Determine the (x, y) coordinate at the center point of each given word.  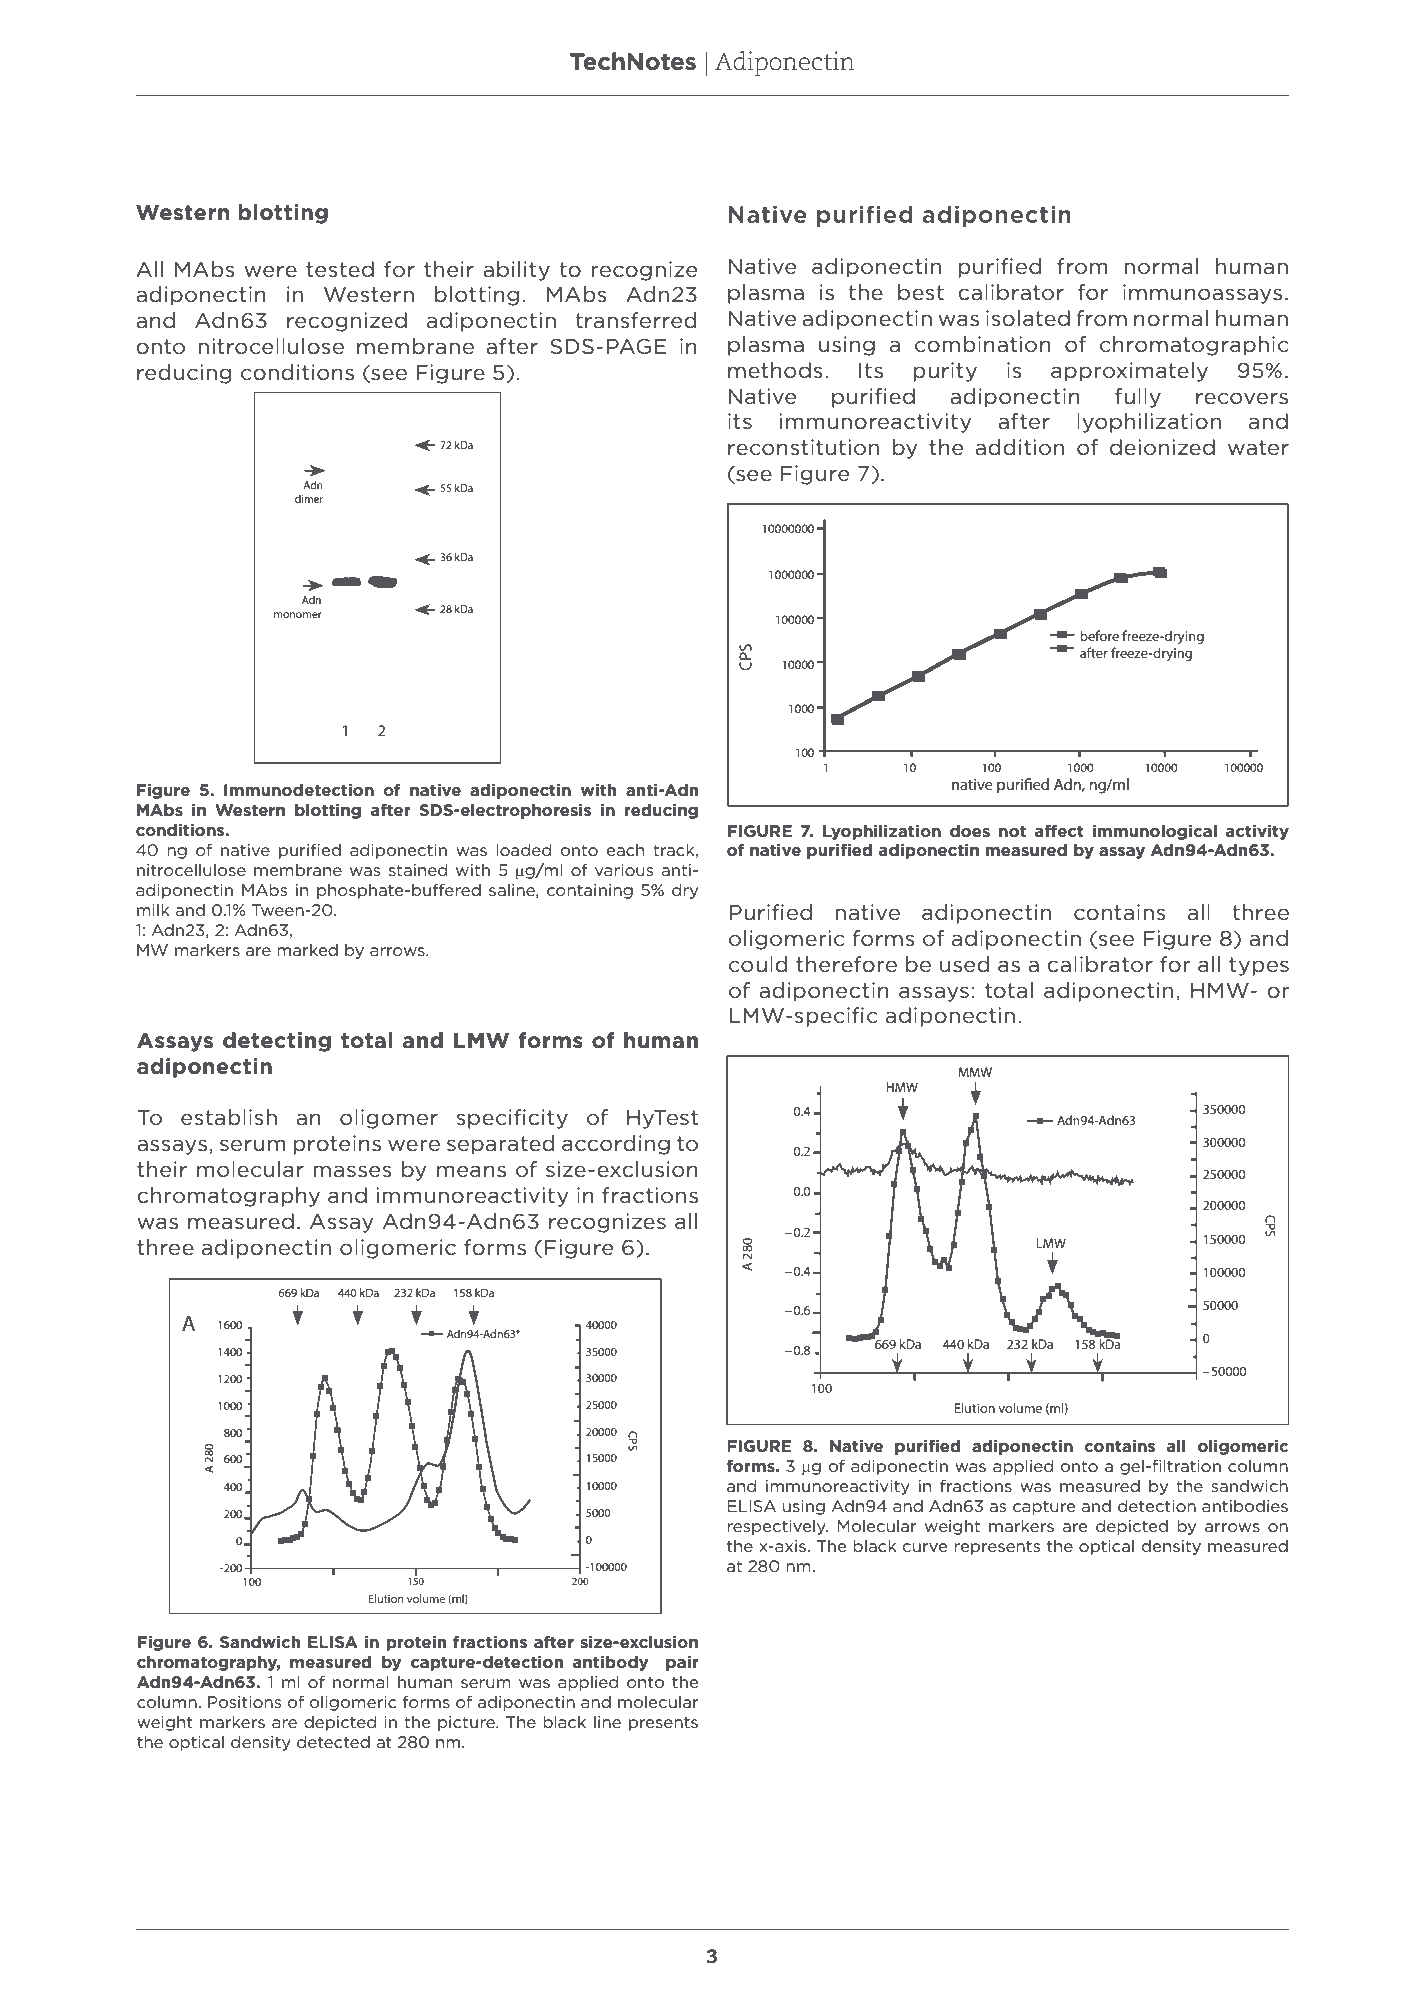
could (758, 964)
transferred (636, 320)
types (1259, 966)
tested (340, 269)
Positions (244, 1702)
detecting (277, 1042)
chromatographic (1194, 346)
